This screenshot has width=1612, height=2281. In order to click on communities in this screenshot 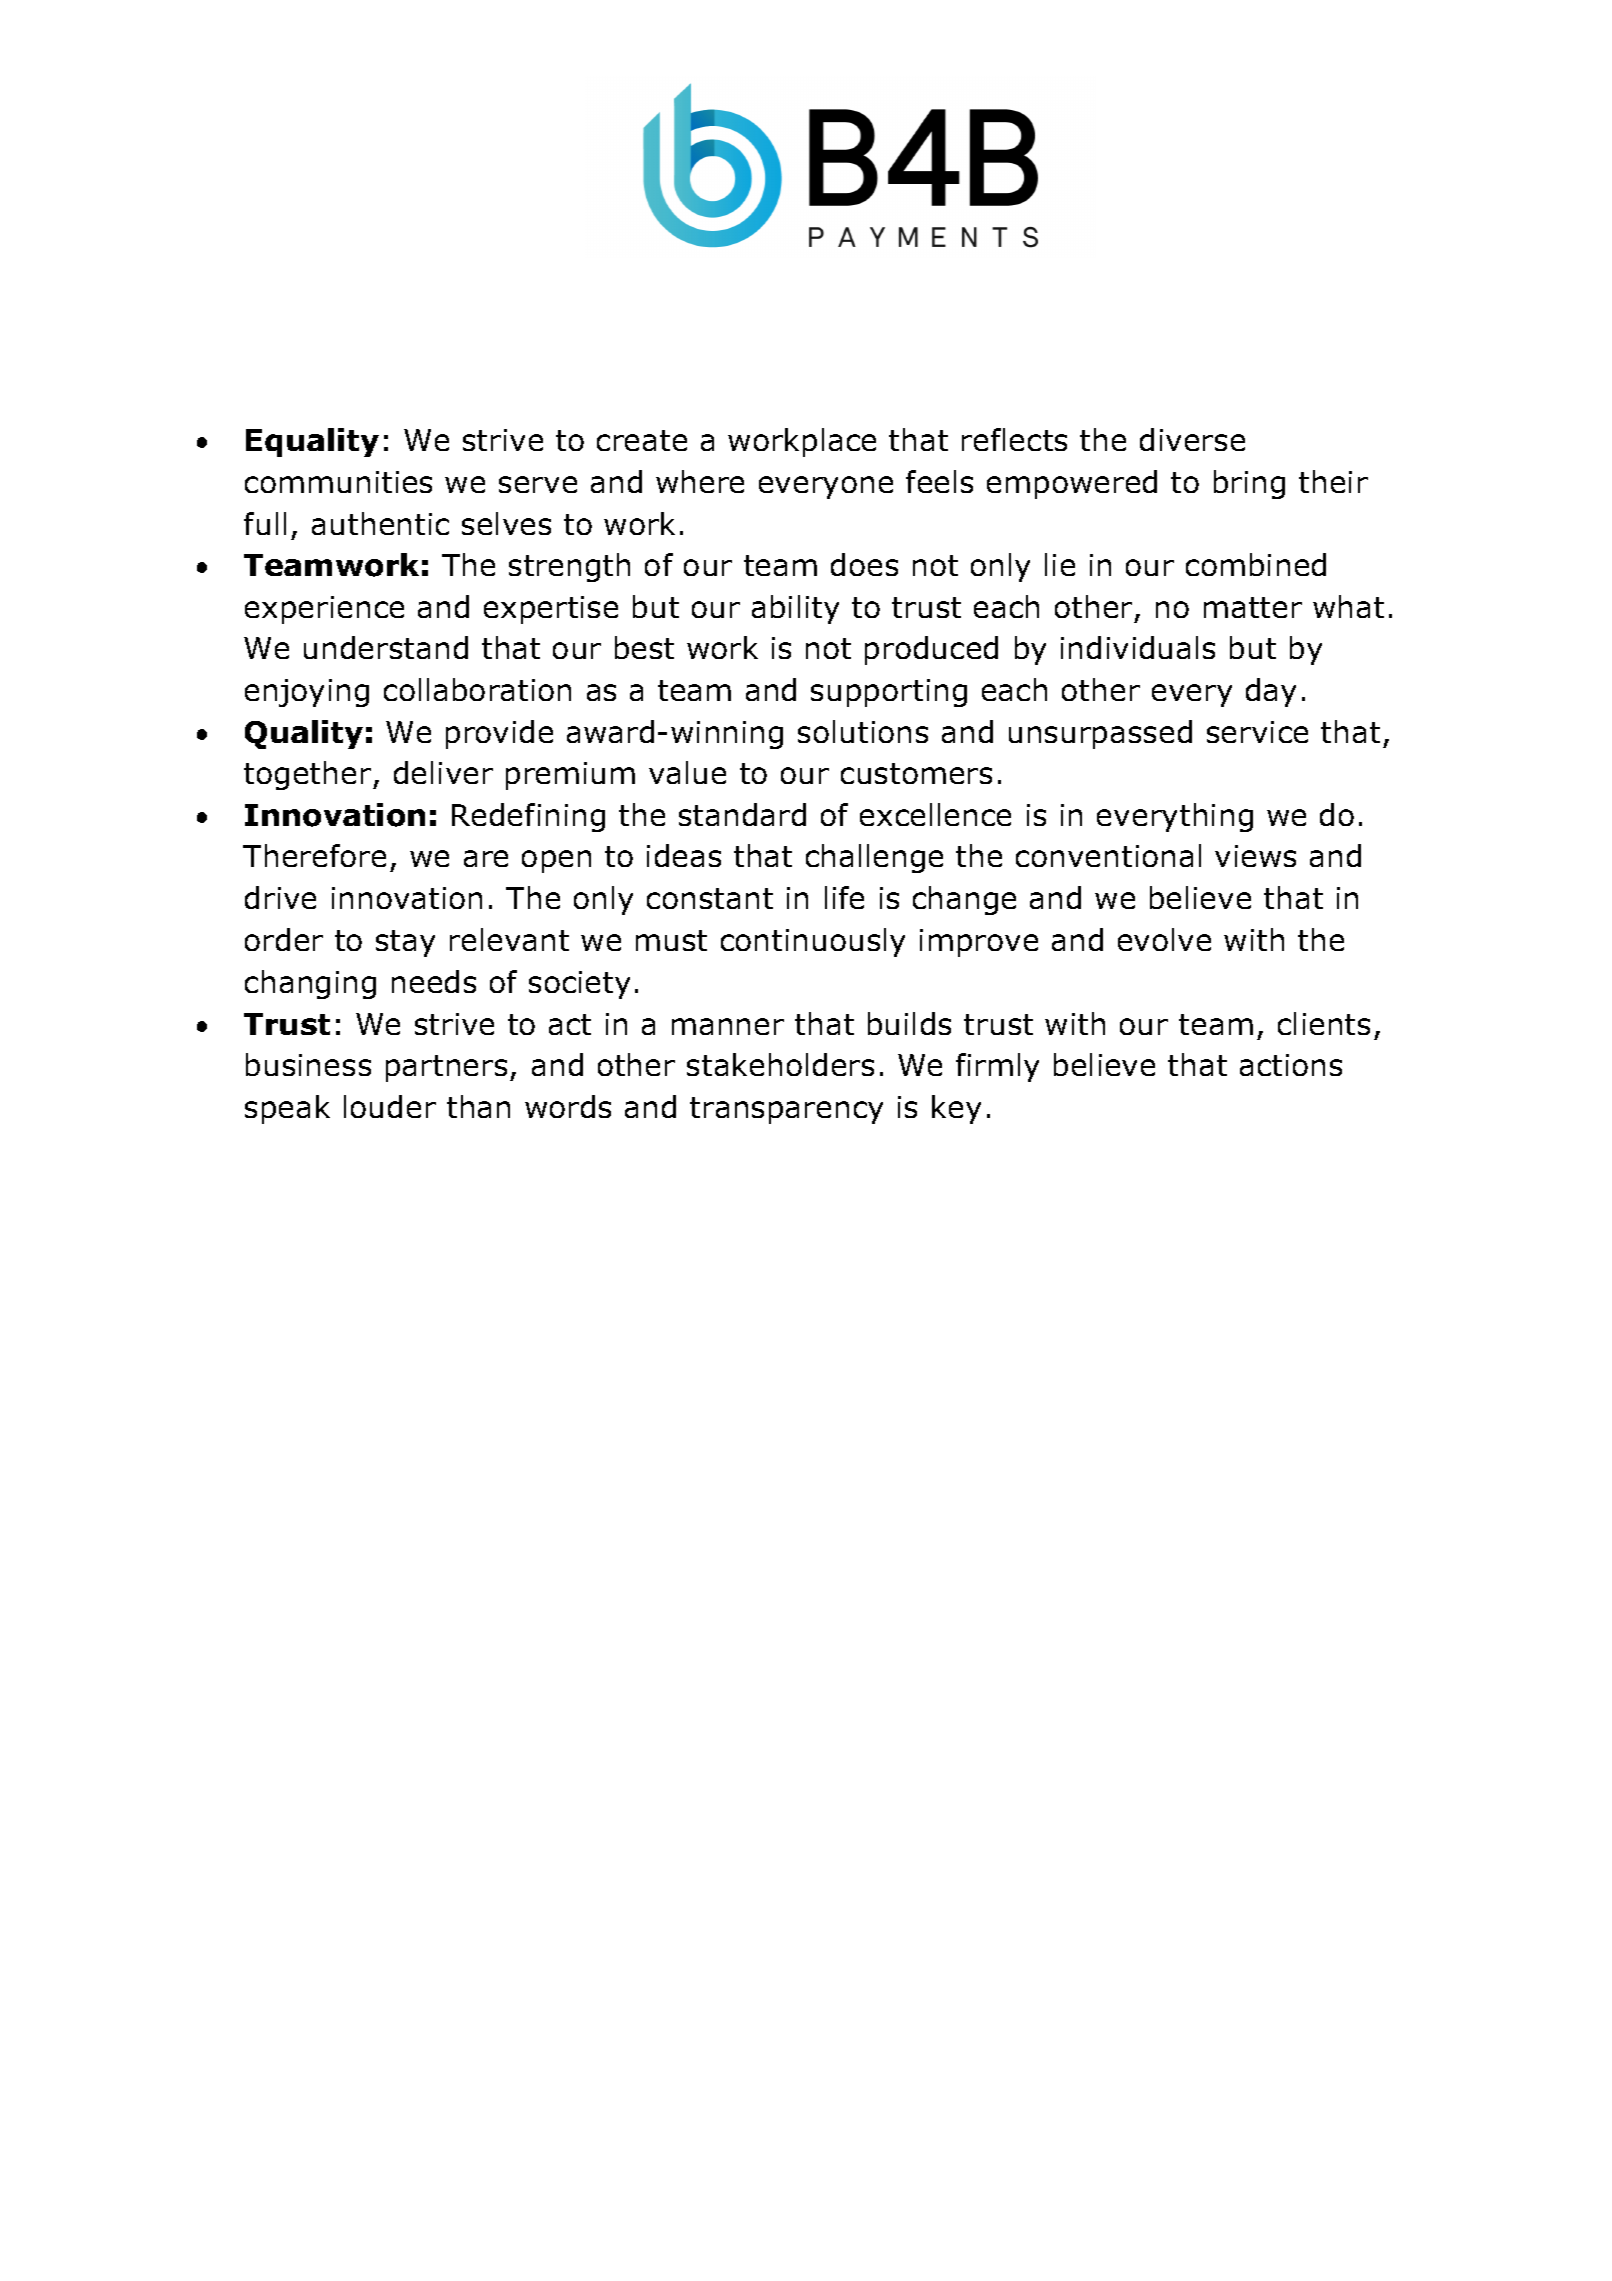, I will do `click(338, 482)`.
